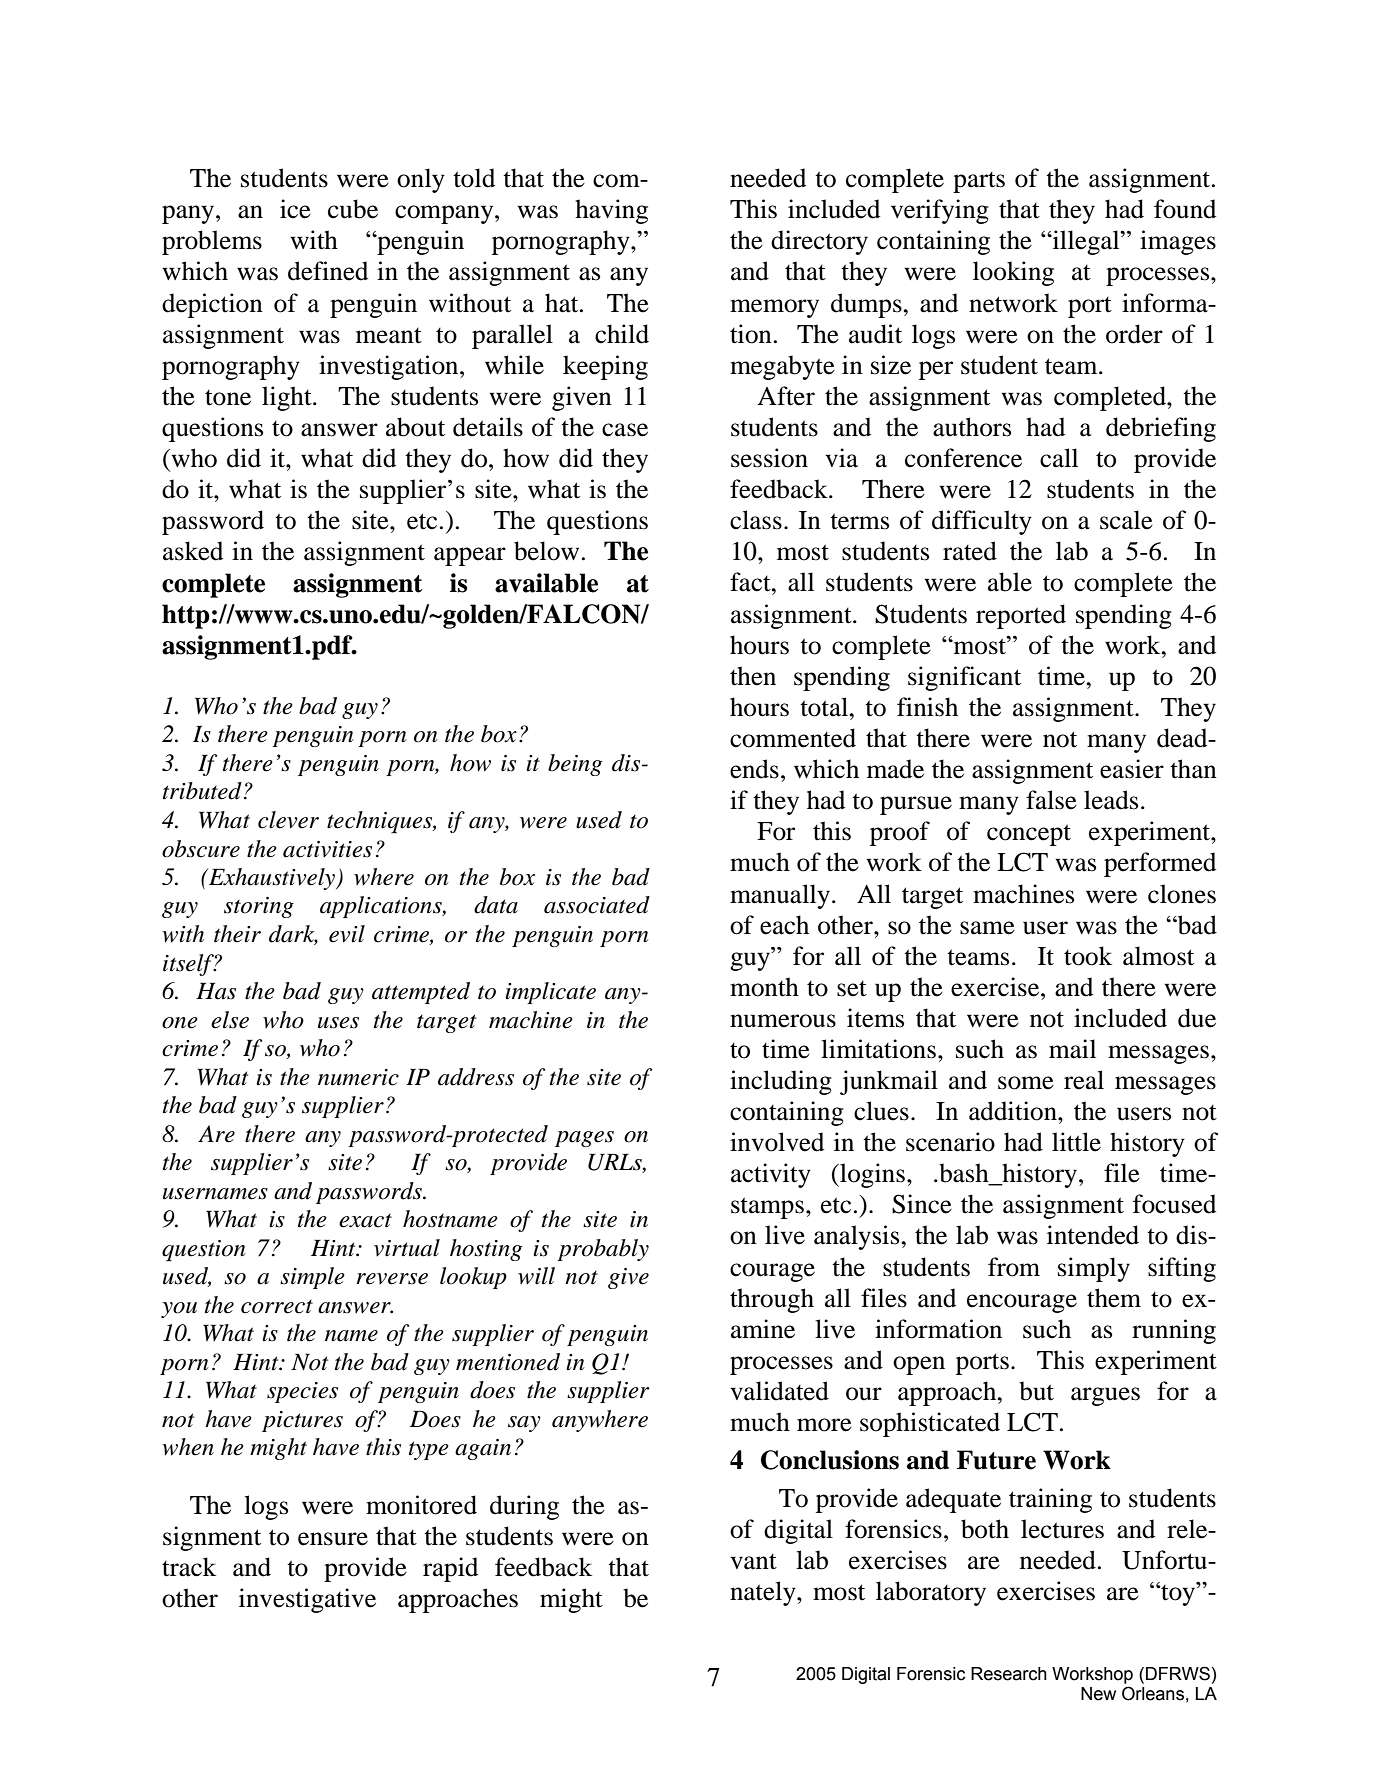  I want to click on clever, so click(288, 820).
